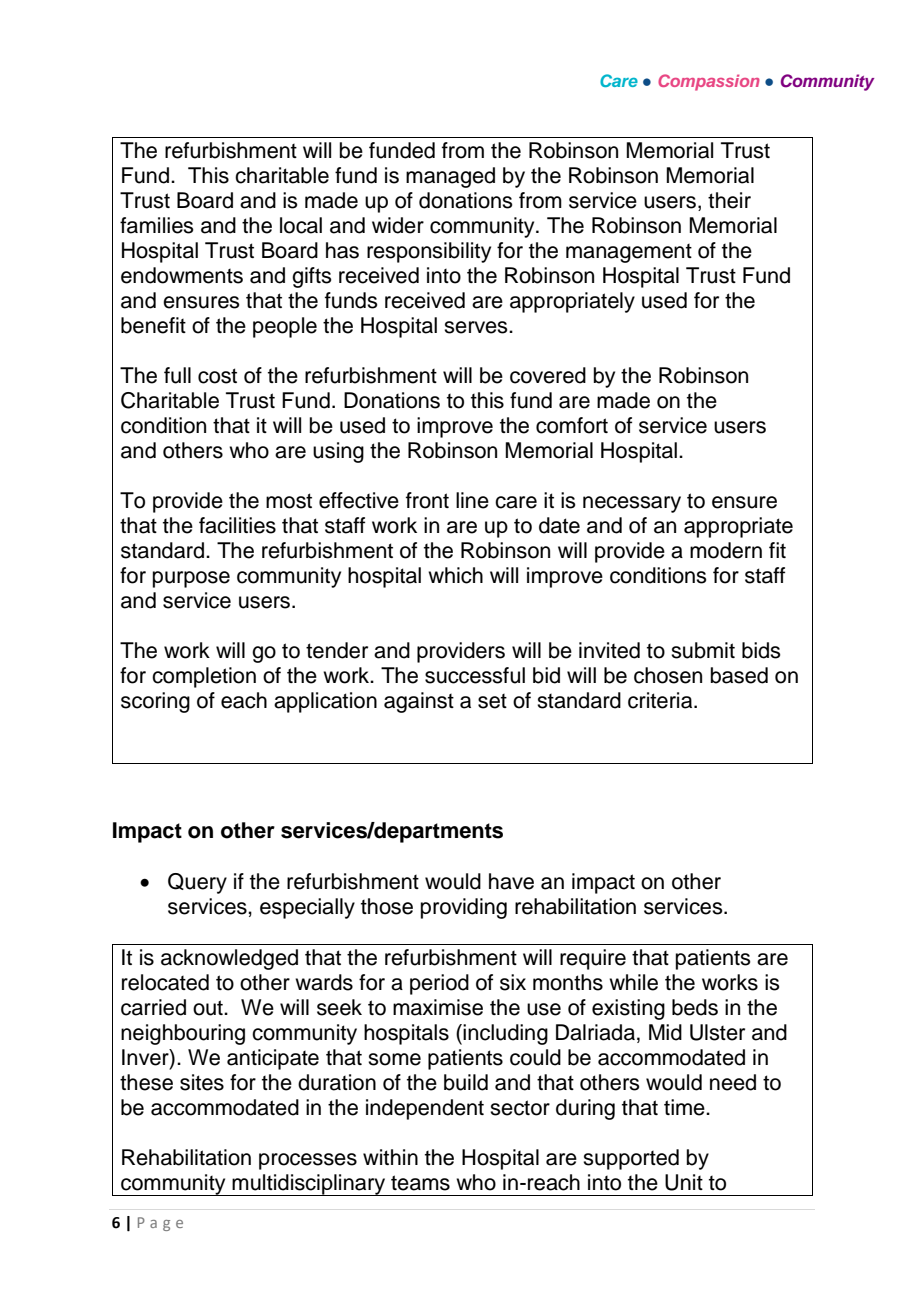  What do you see at coordinates (217, 376) in the screenshot?
I see `cost` at bounding box center [217, 376].
